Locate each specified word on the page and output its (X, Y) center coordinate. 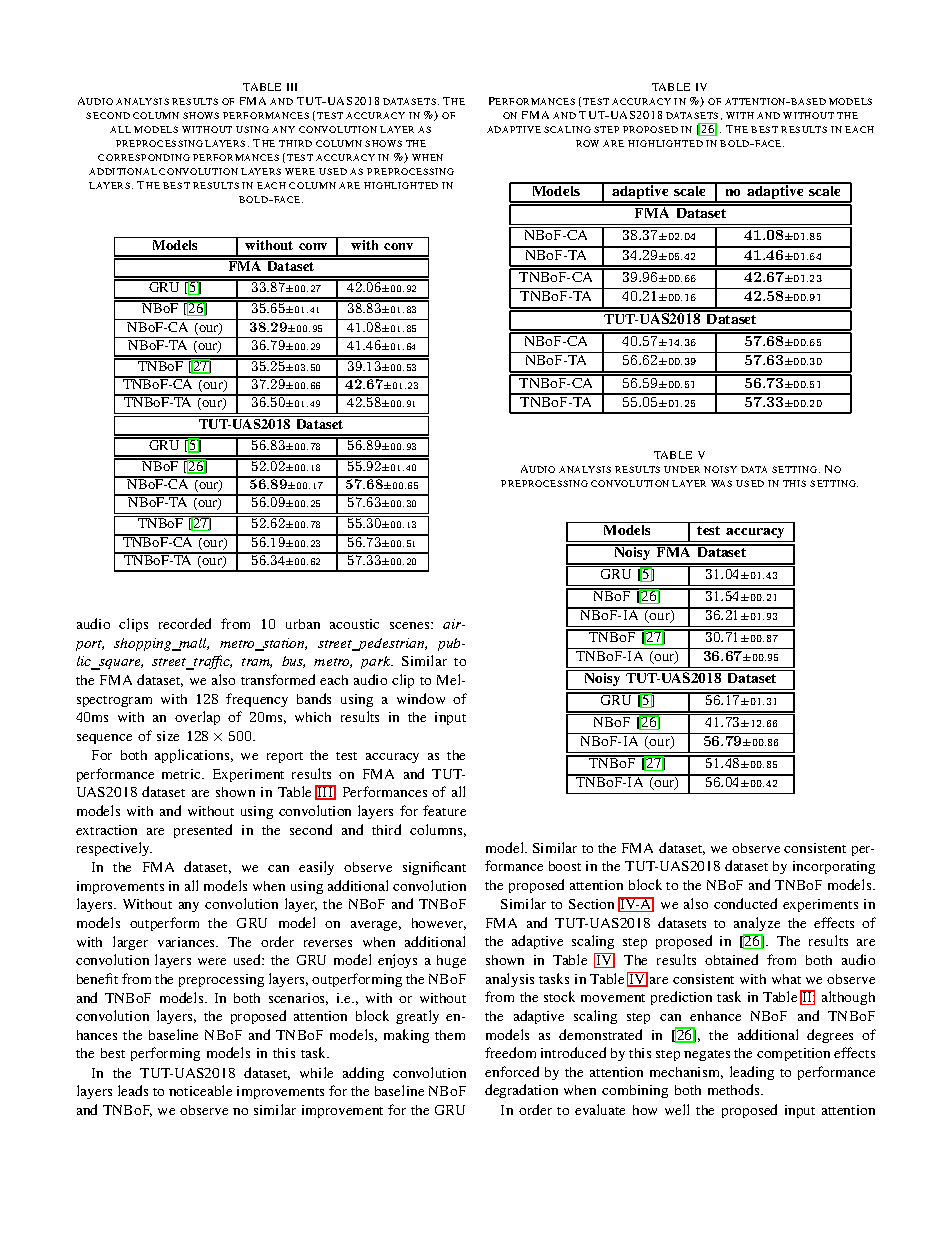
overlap (197, 718)
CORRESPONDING (144, 157)
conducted (745, 903)
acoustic (354, 624)
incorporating (834, 867)
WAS (721, 483)
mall (193, 644)
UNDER (682, 469)
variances (188, 942)
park (377, 662)
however (439, 924)
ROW (587, 143)
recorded (185, 623)
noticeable (200, 1090)
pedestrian (391, 644)
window (421, 698)
